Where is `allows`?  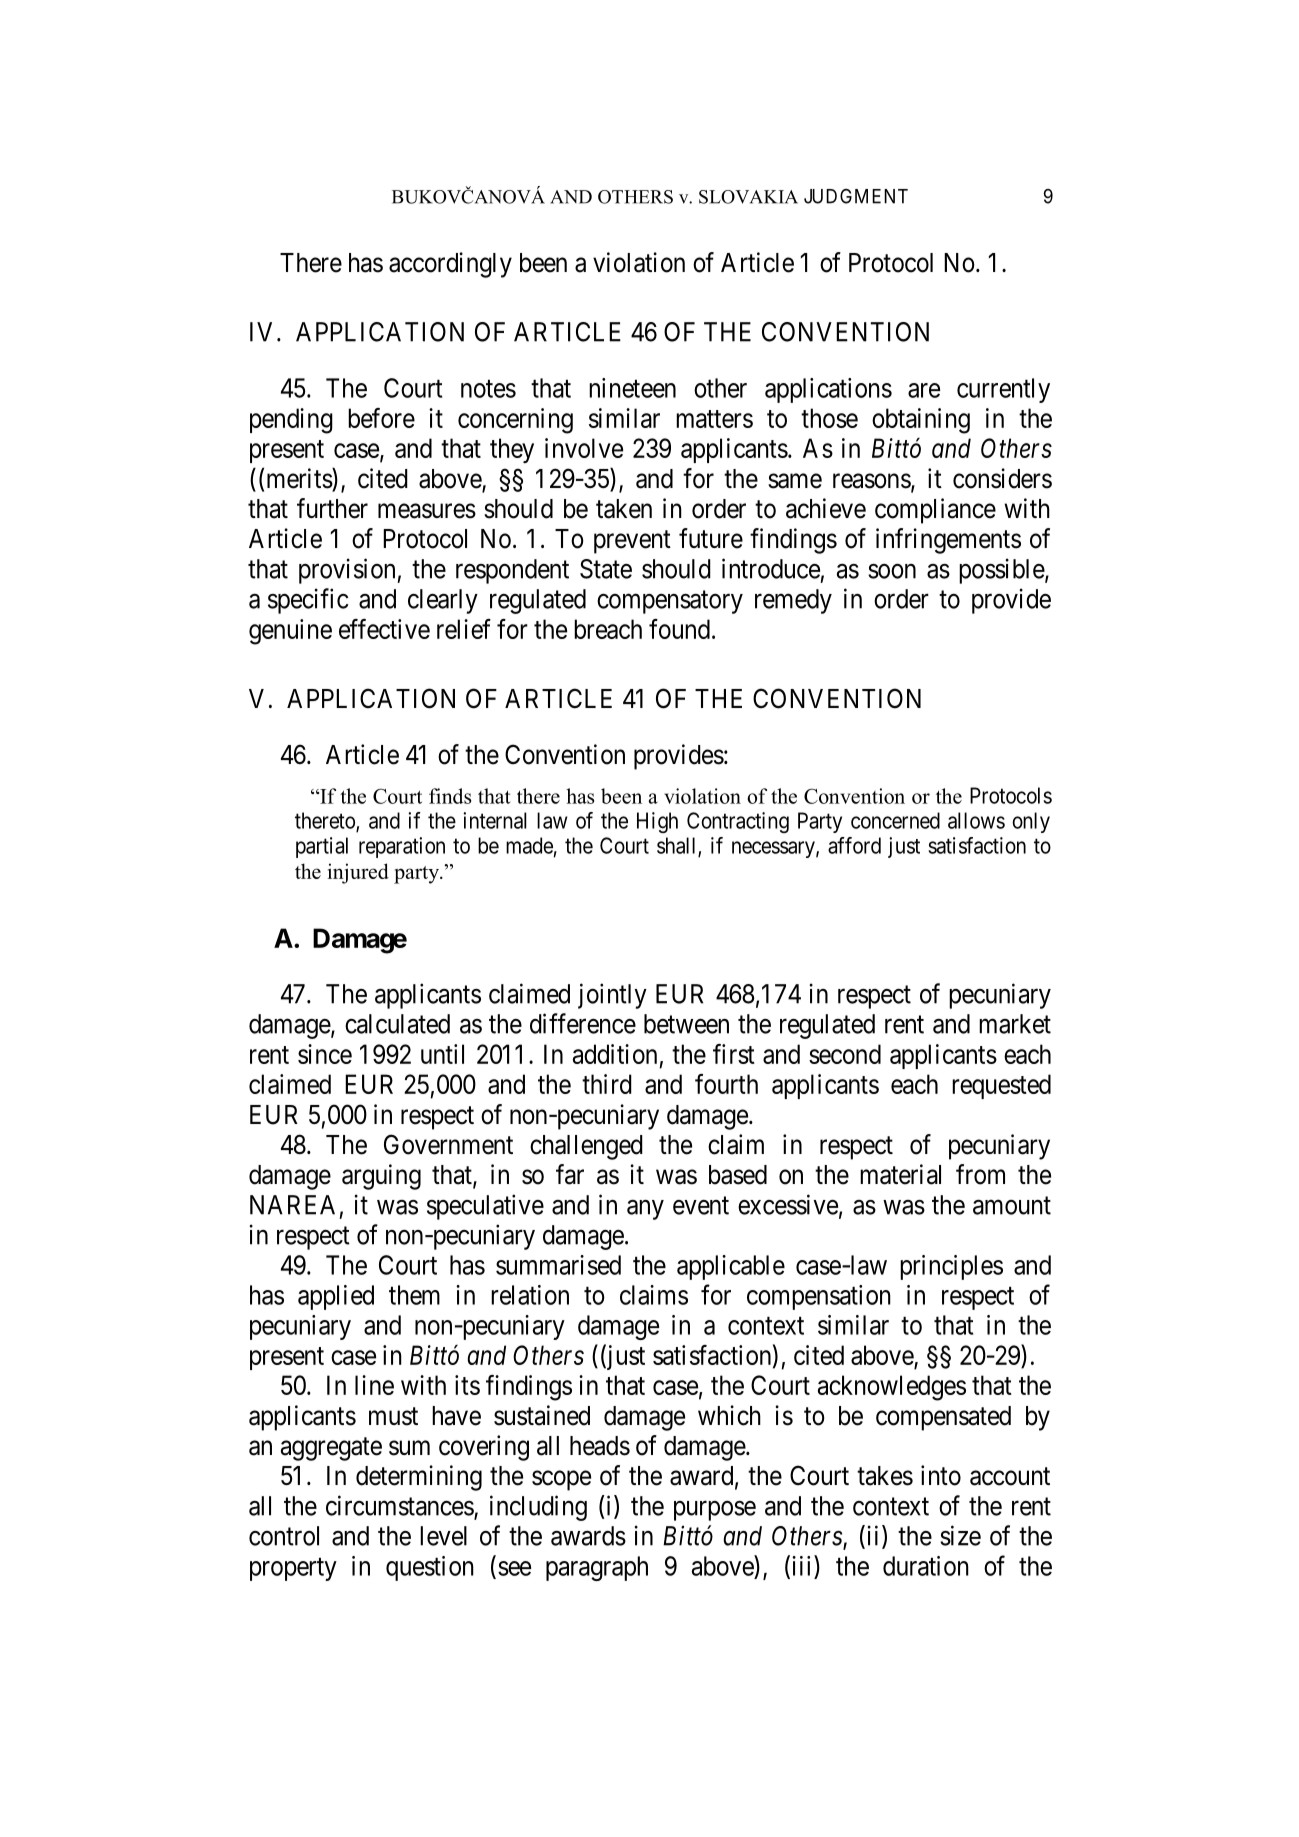 allows is located at coordinates (976, 820).
